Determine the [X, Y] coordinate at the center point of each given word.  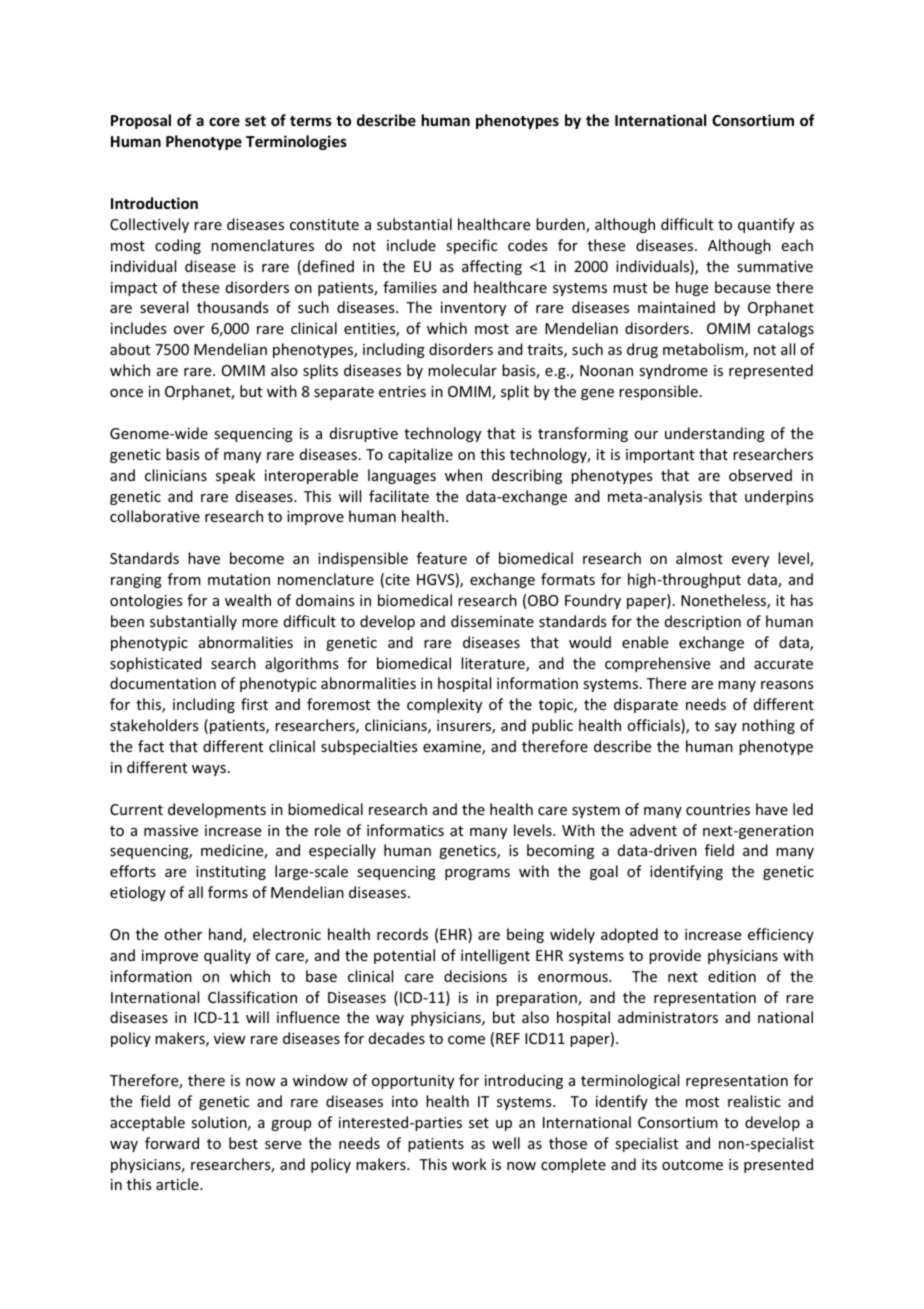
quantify [766, 225]
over [189, 330]
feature [442, 558]
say [726, 728]
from [184, 579]
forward [172, 1143]
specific [471, 246]
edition [732, 976]
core [224, 121]
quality [227, 956]
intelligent [495, 956]
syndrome [673, 371]
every [750, 561]
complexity [444, 705]
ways [209, 770]
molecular [462, 370]
